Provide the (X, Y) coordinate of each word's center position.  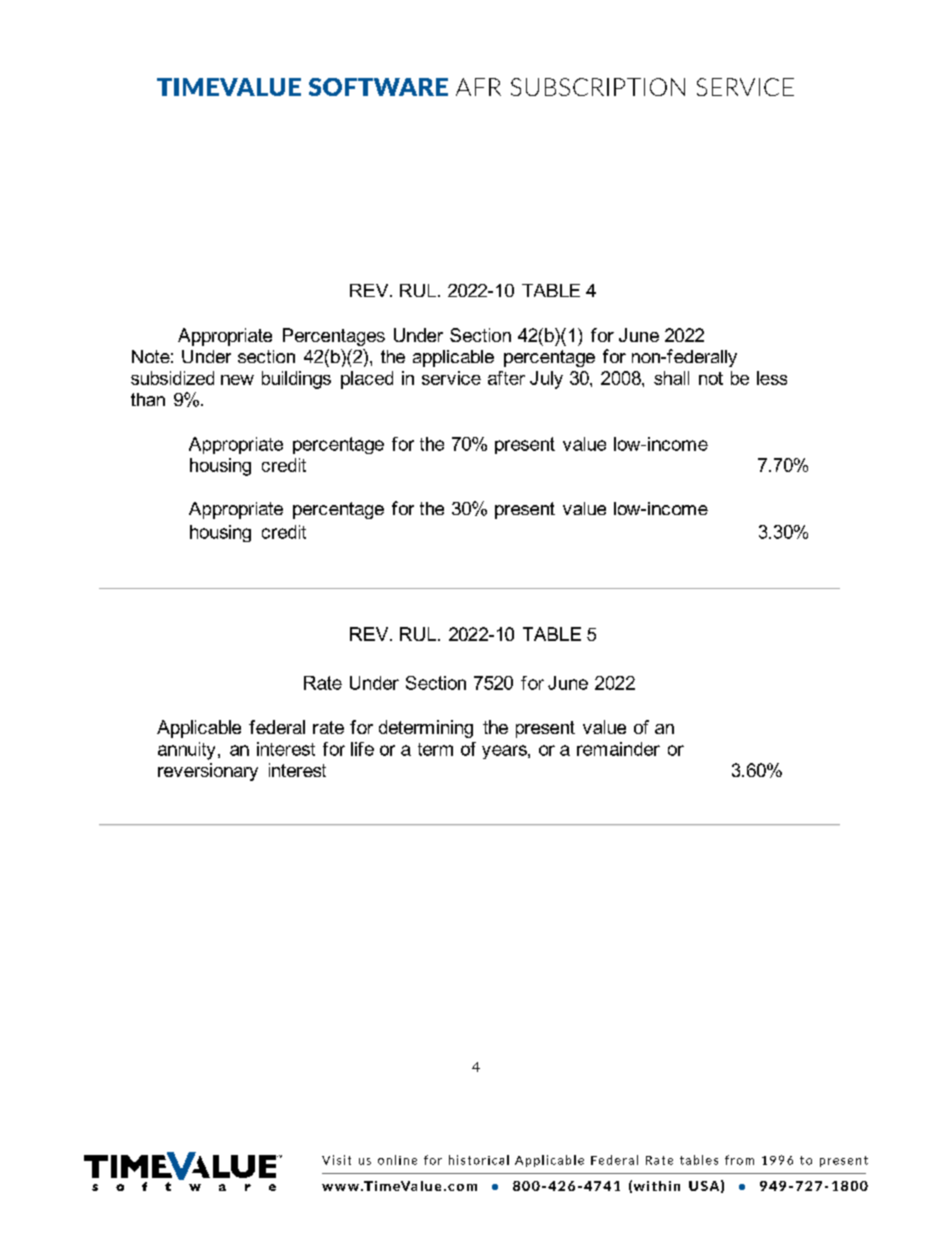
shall (671, 378)
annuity (186, 751)
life (362, 749)
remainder (618, 749)
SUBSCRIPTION (598, 87)
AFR (478, 87)
